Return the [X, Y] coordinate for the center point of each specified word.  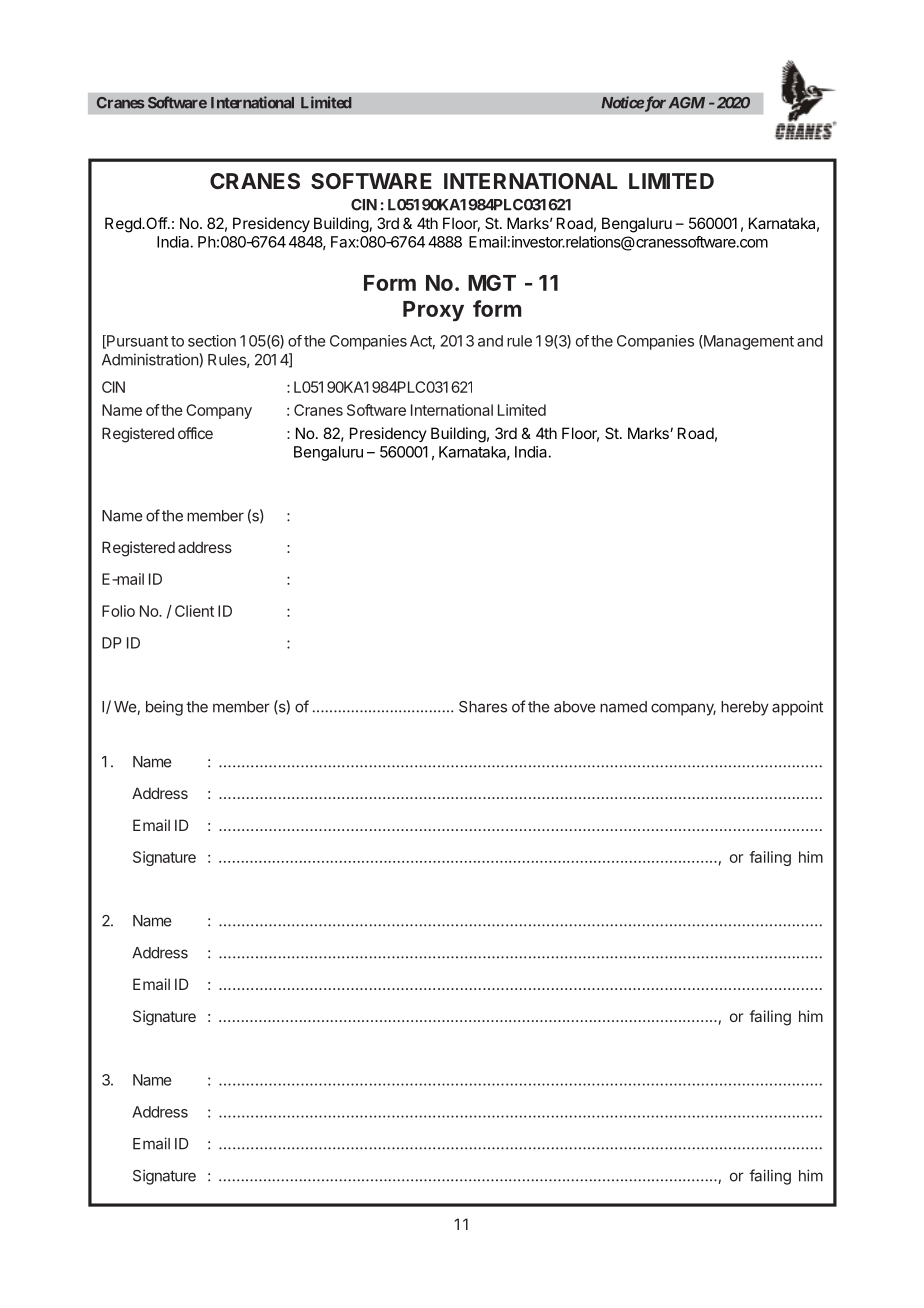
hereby [745, 708]
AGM [687, 103]
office [195, 433]
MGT [492, 282]
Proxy [433, 311]
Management [748, 342]
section [212, 341]
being [164, 708]
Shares [483, 707]
